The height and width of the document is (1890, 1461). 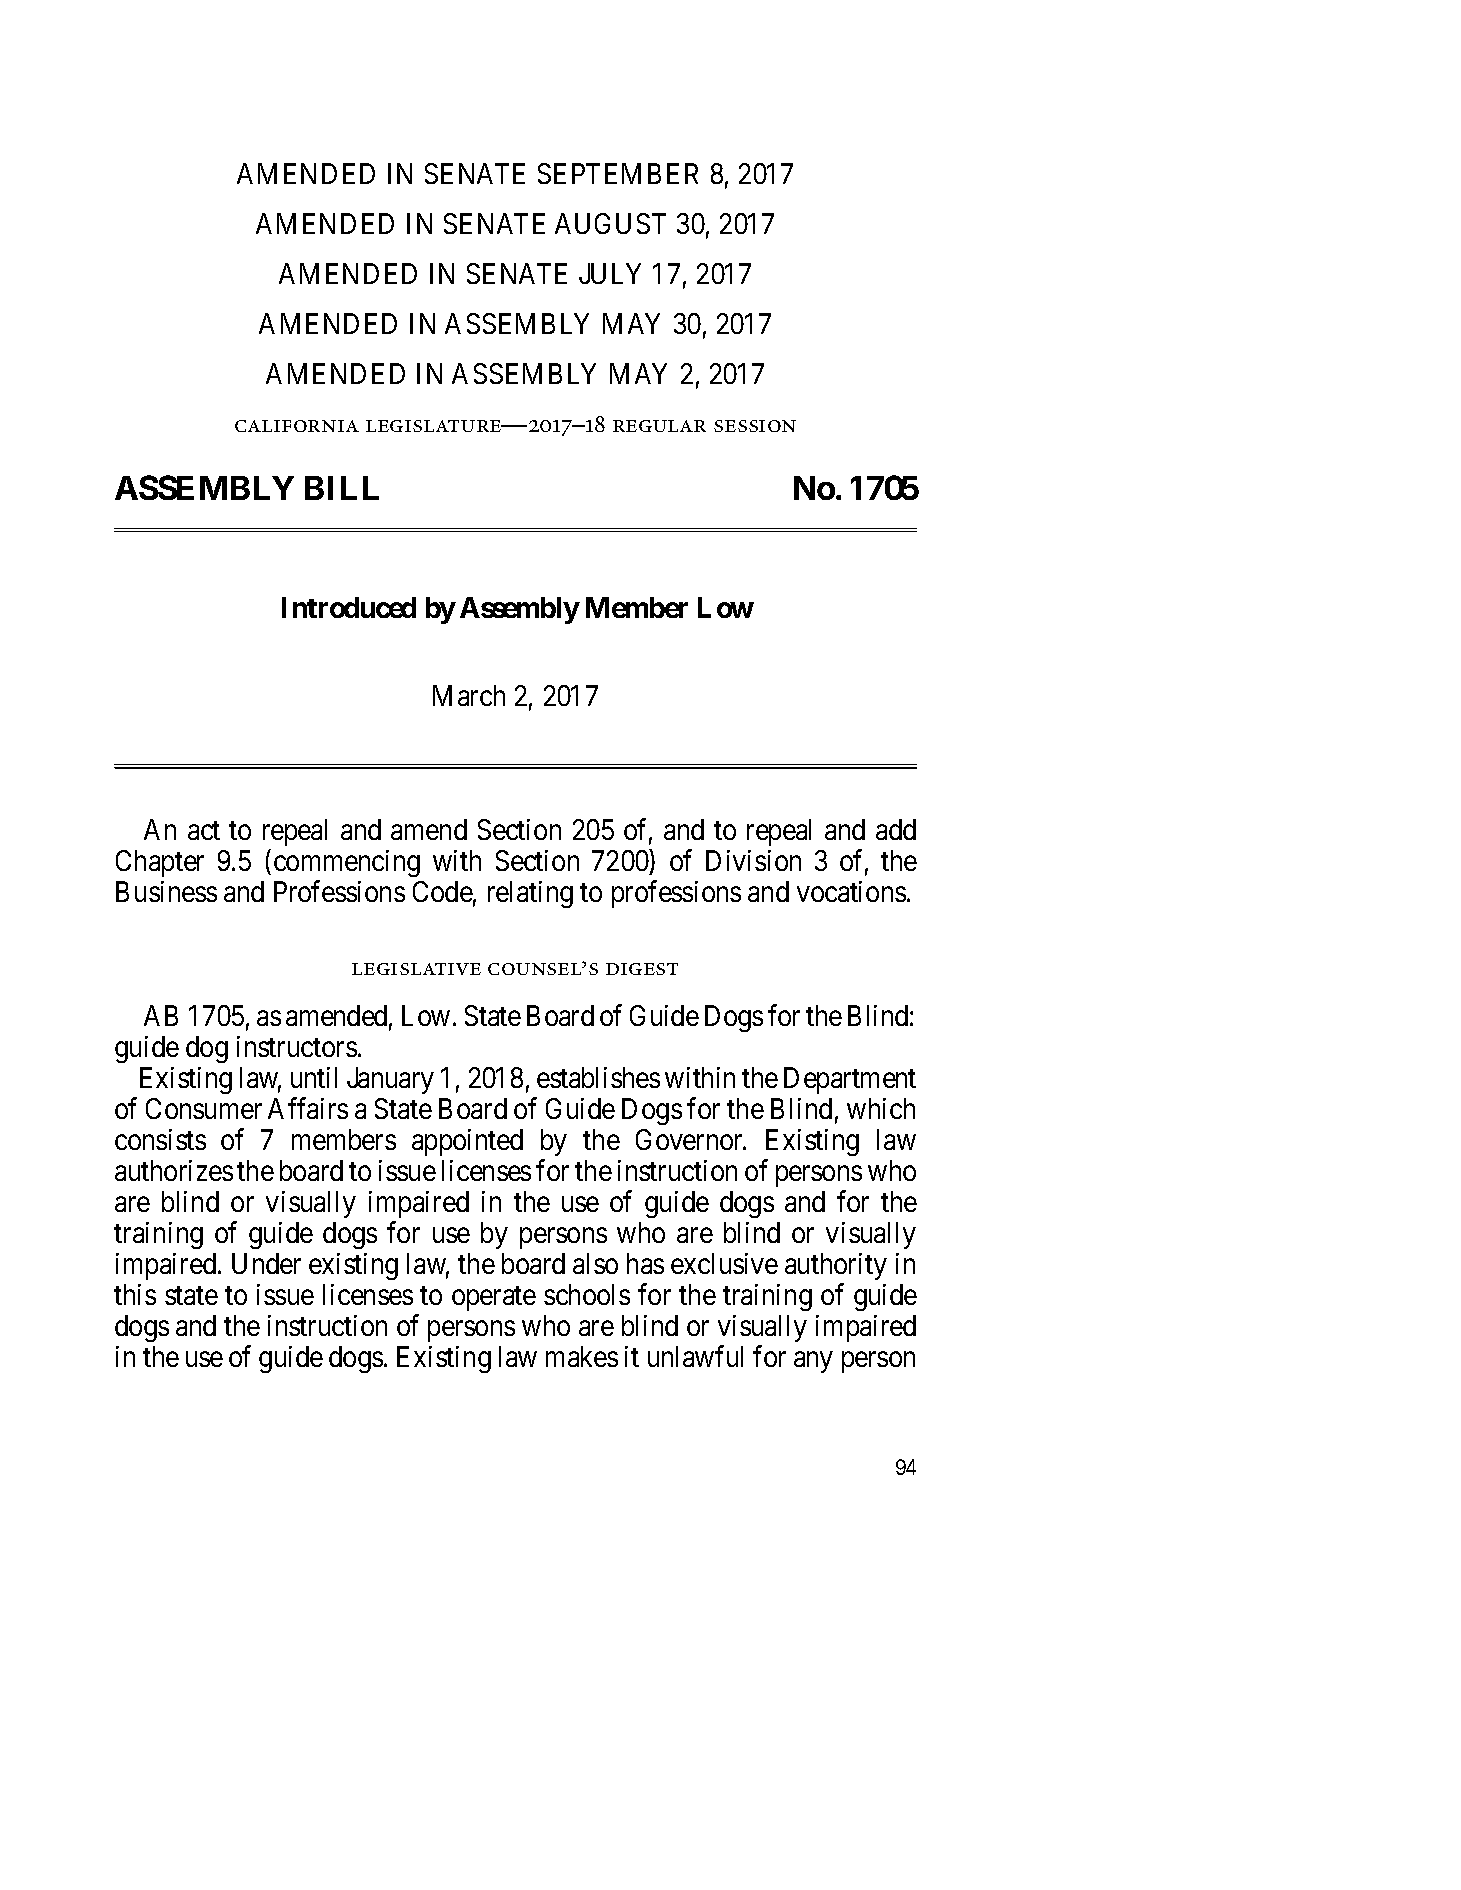 I want to click on session, so click(x=755, y=426).
